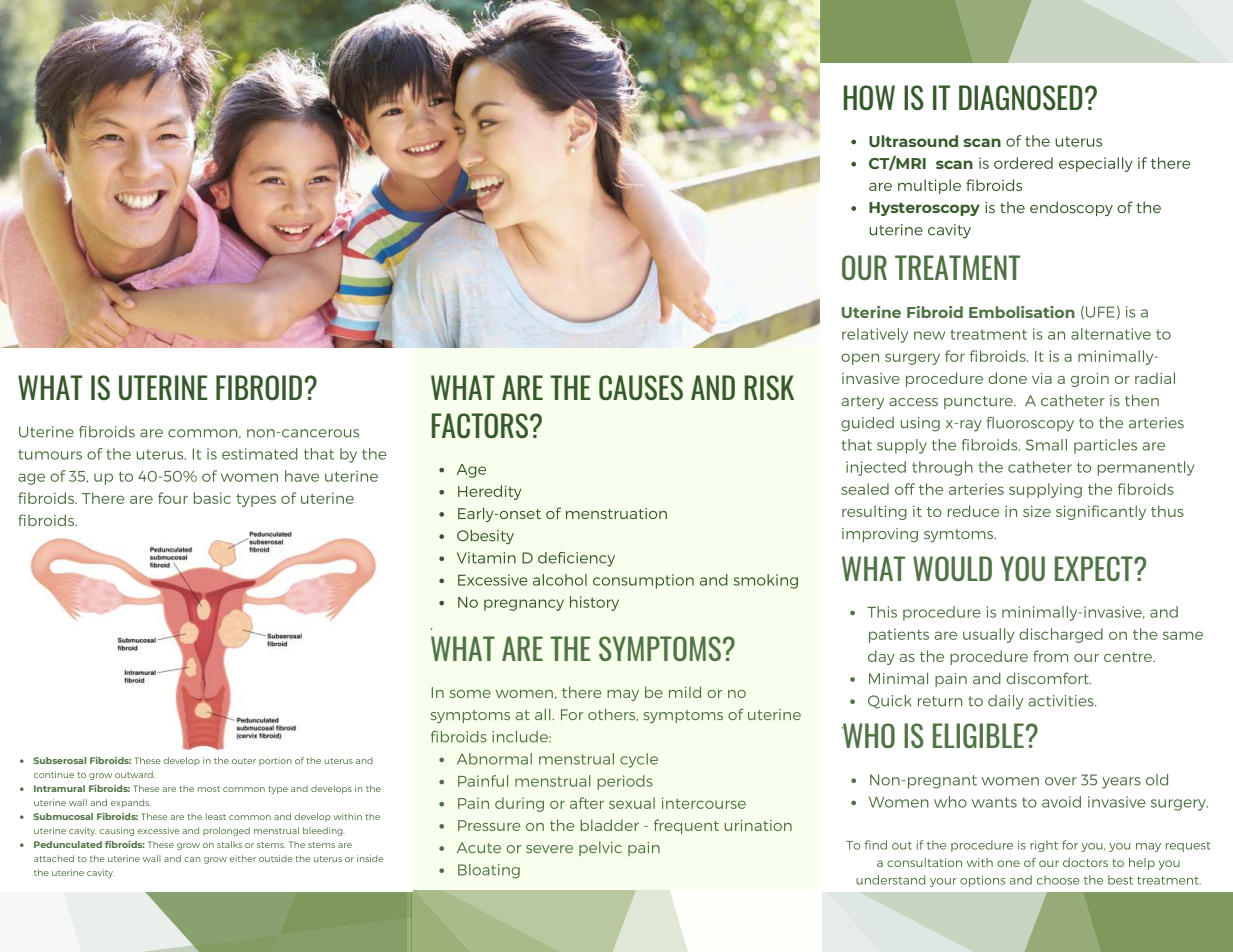  Describe the element at coordinates (641, 387) in the page. I see `CAUSES` at that location.
